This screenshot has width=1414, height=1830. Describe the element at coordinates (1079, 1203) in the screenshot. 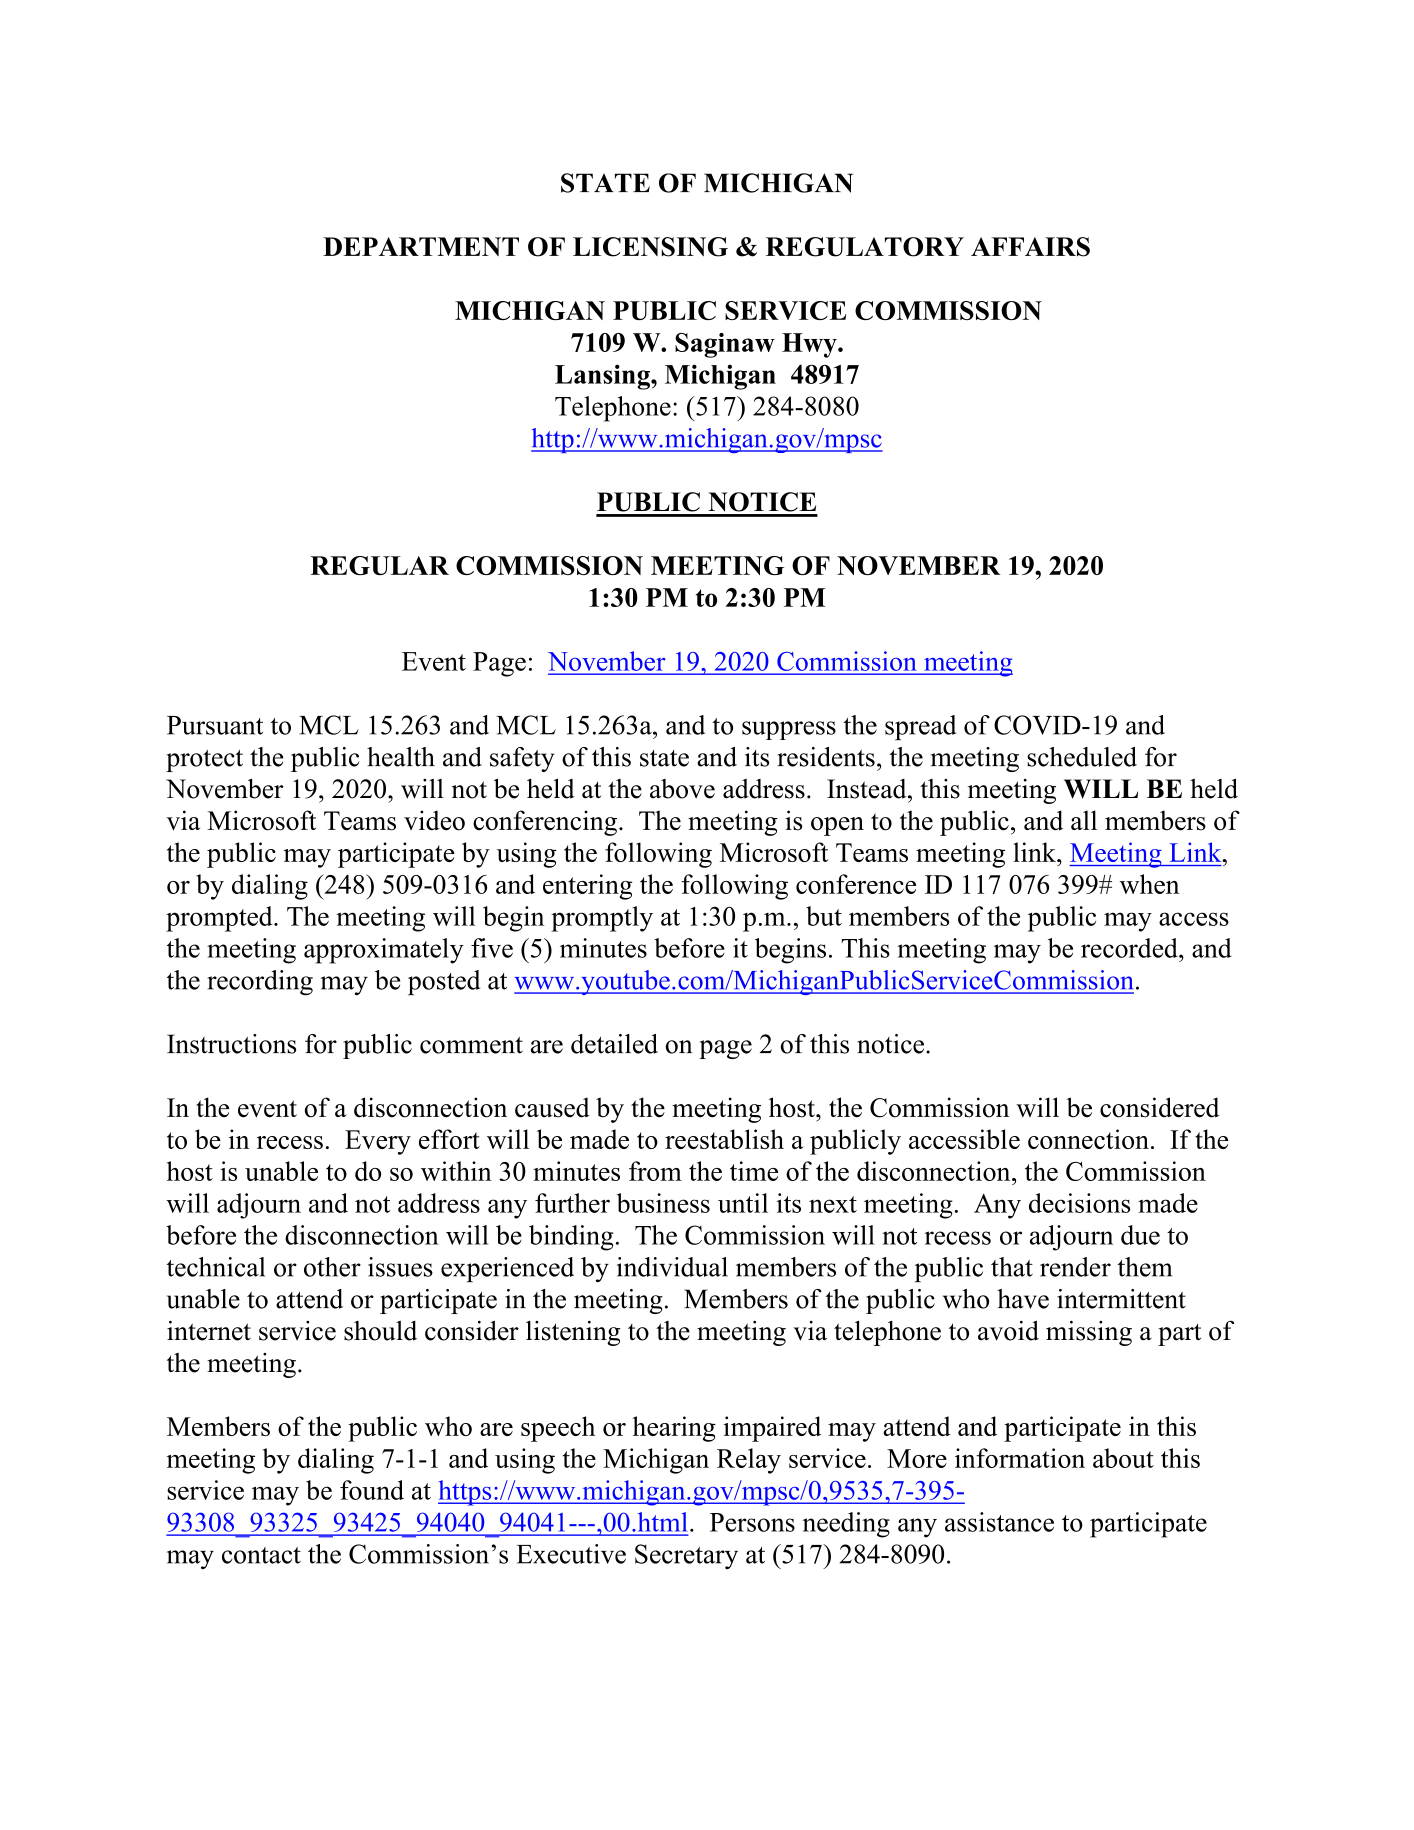

I see `decisions` at that location.
